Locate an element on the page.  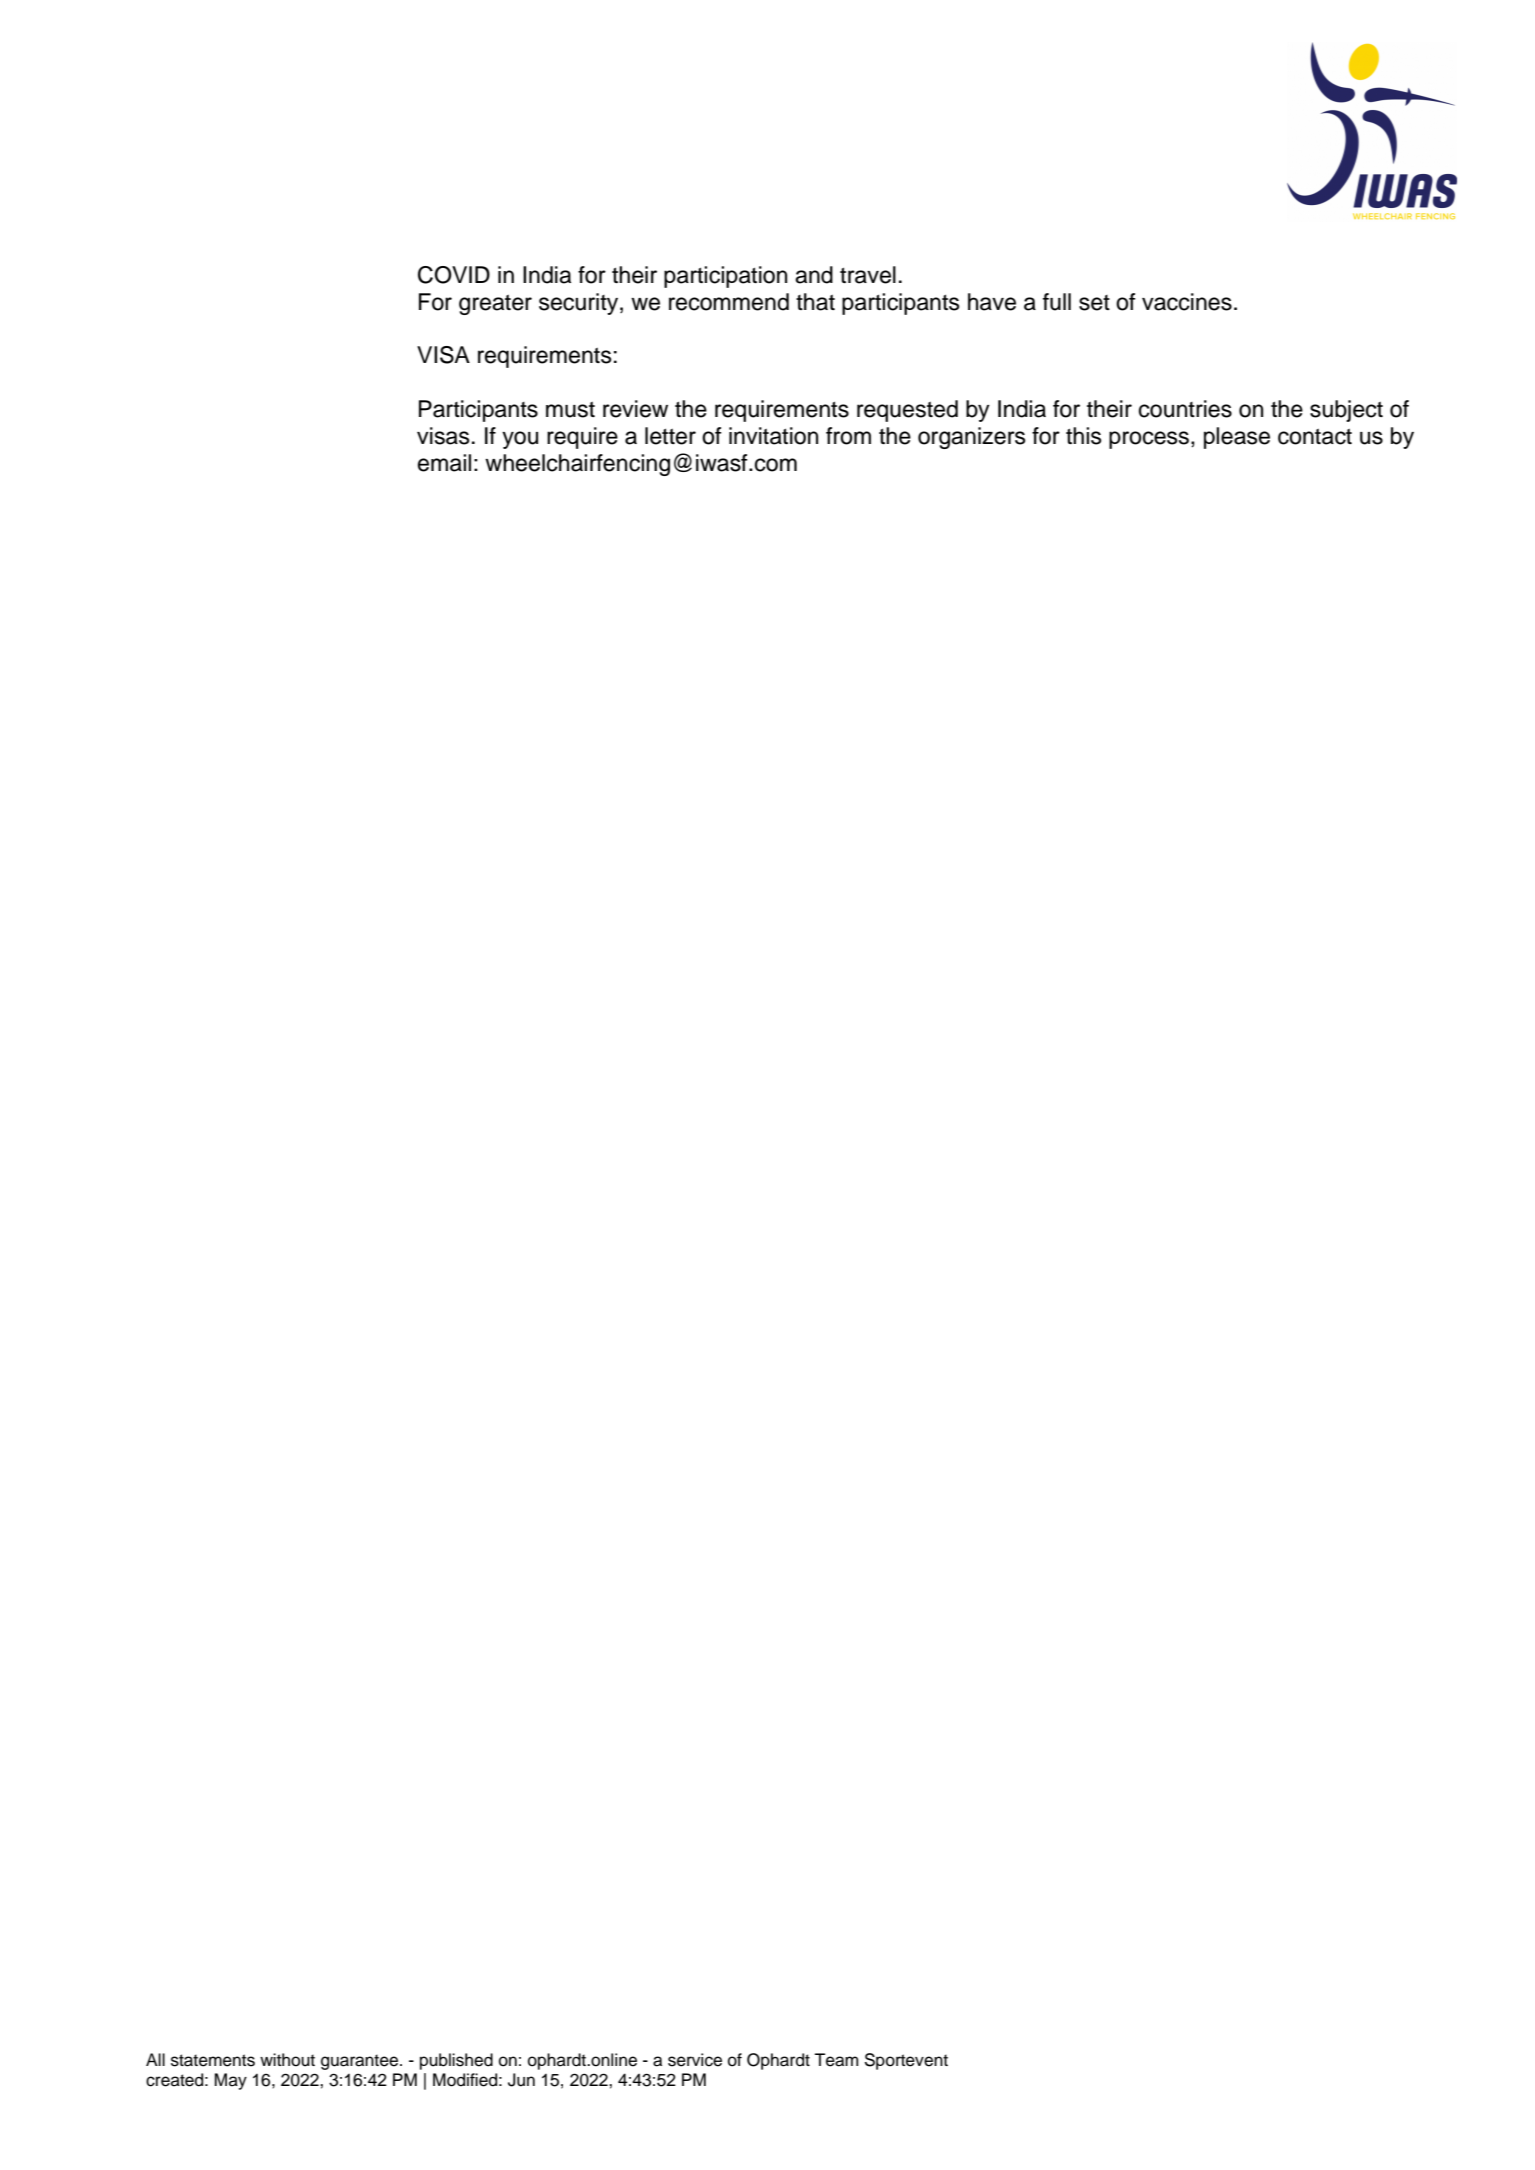
invitation is located at coordinates (773, 436).
